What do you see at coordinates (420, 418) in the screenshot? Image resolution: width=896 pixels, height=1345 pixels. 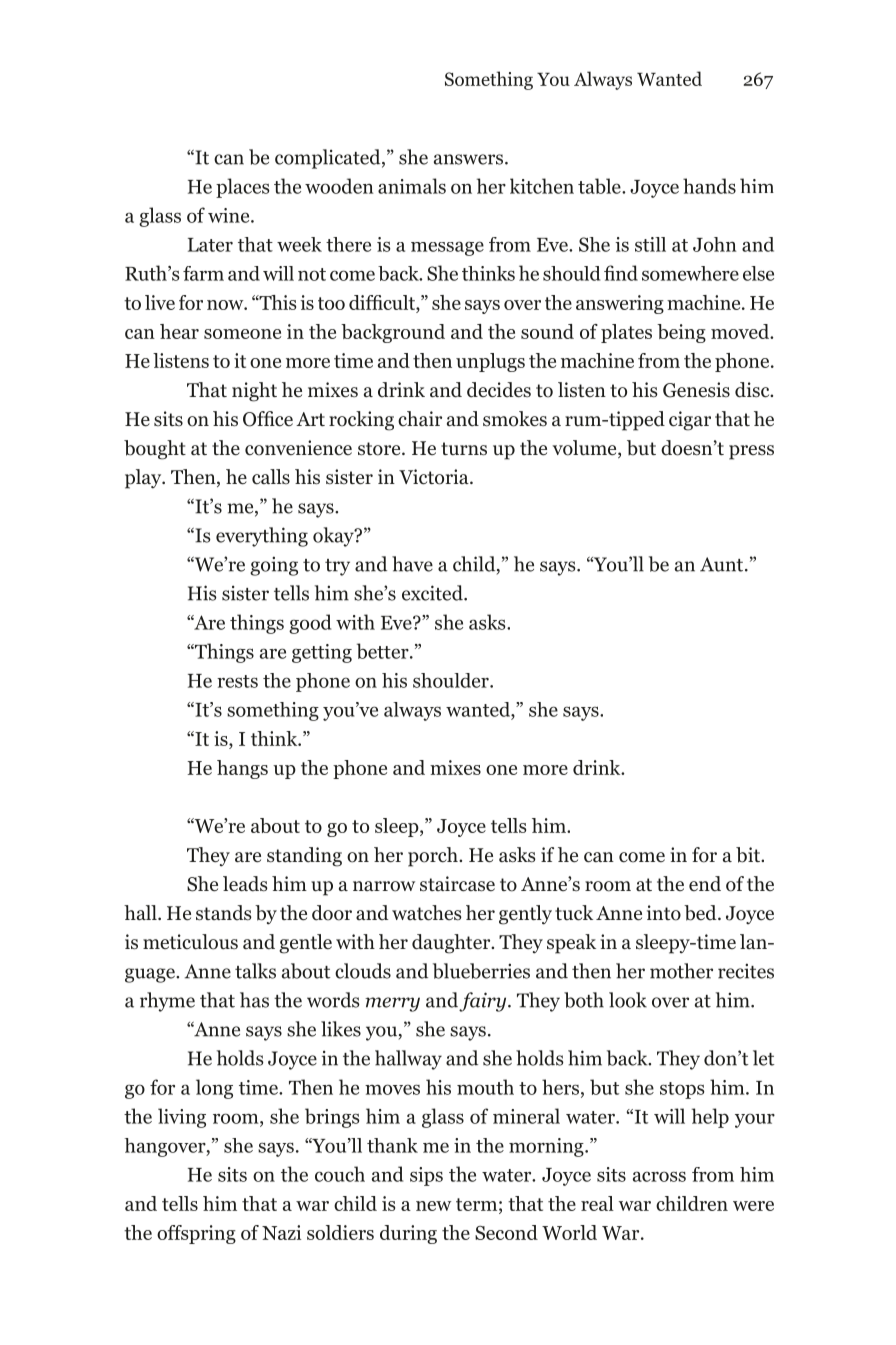 I see `chair` at bounding box center [420, 418].
